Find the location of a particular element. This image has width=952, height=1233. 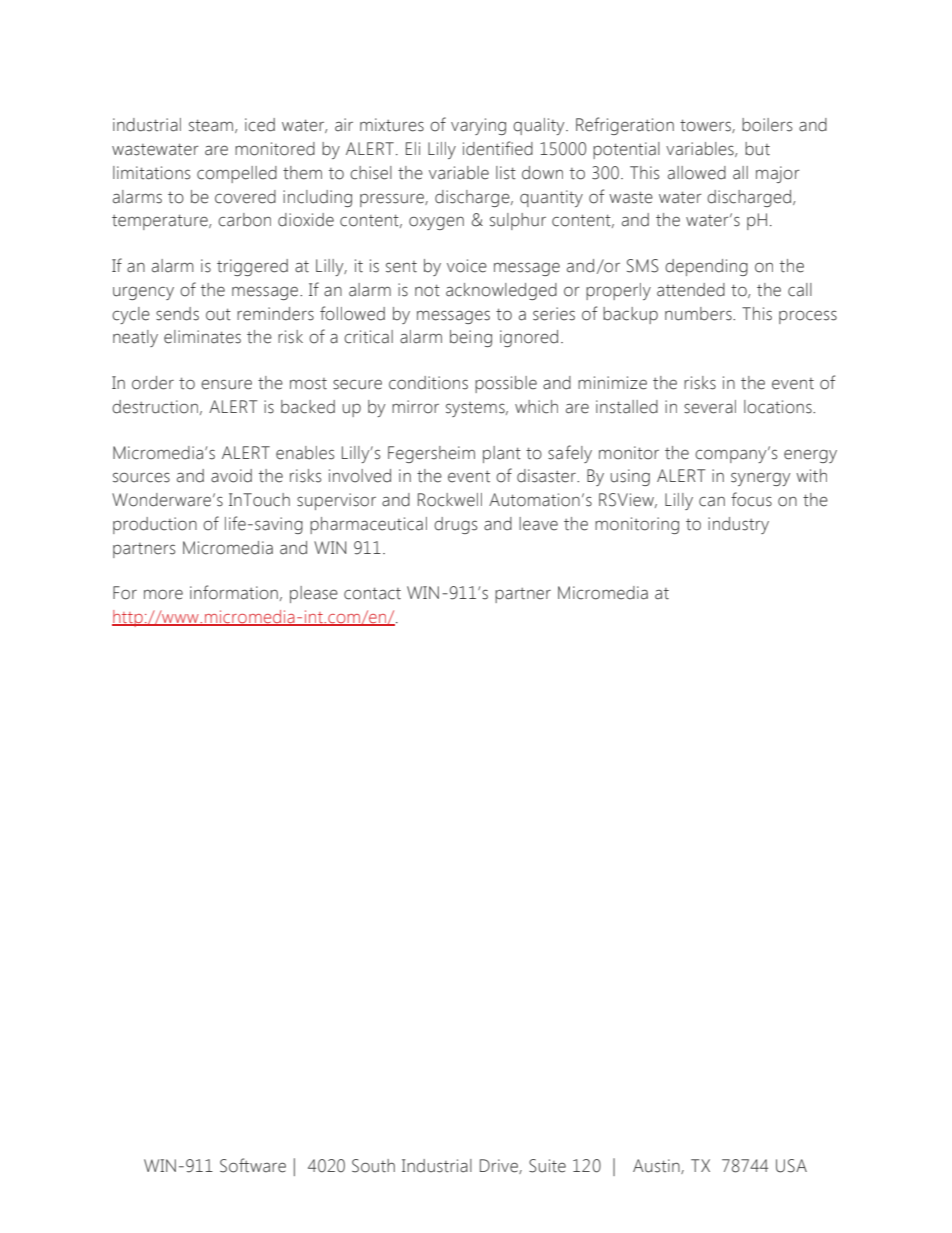

information is located at coordinates (234, 592).
